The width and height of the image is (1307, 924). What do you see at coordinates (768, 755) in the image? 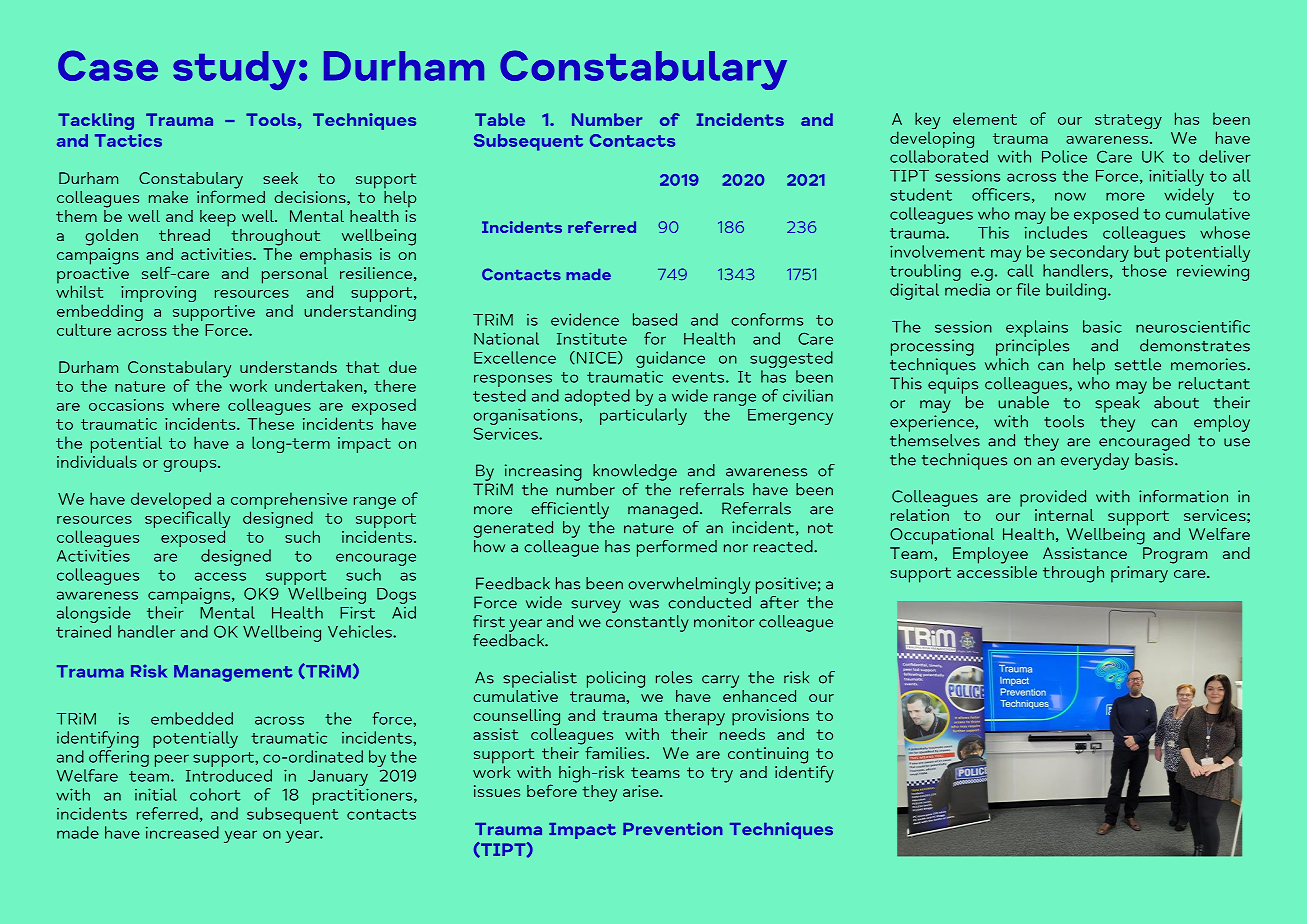
I see `continuing` at bounding box center [768, 755].
